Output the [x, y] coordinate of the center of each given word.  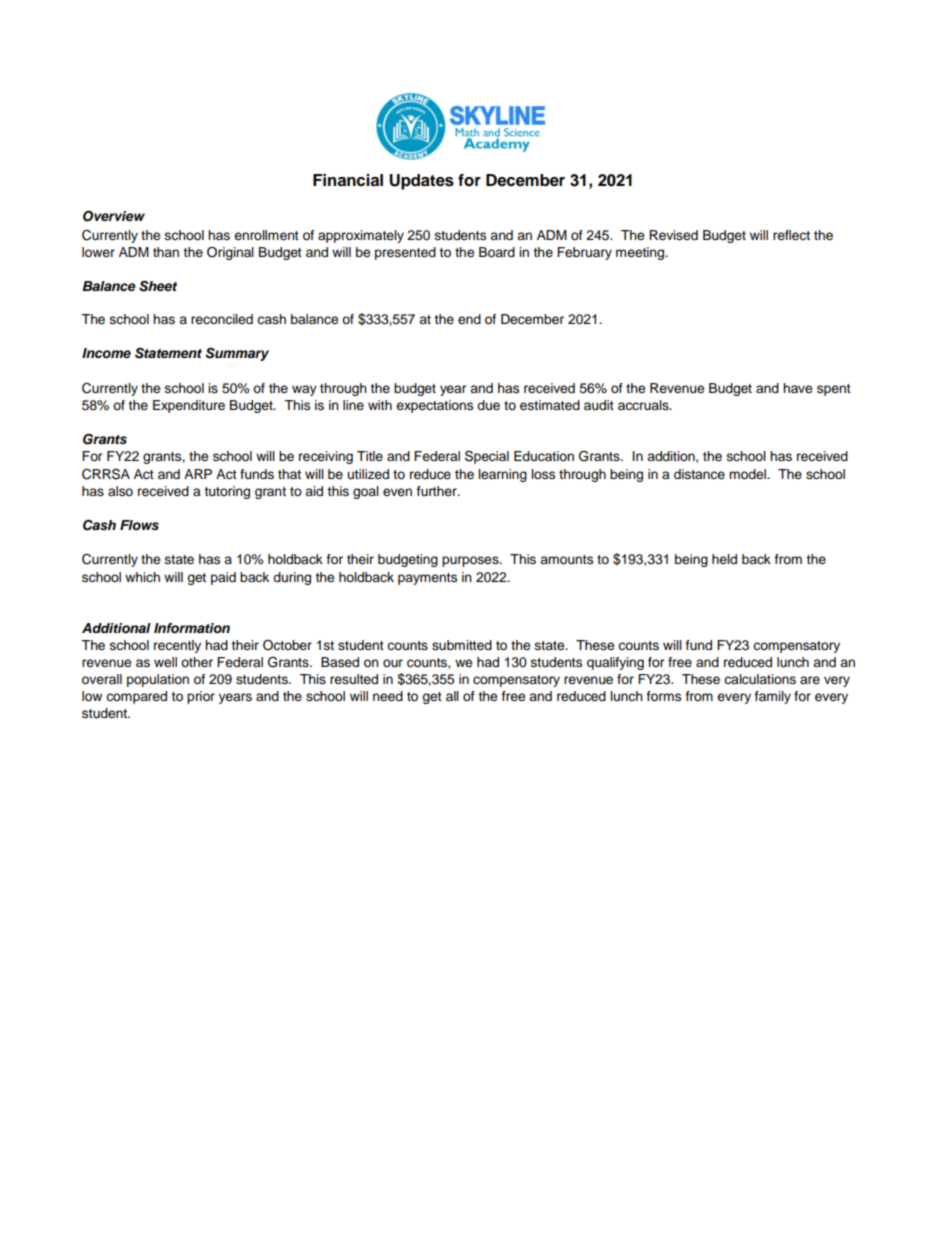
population [158, 680]
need [388, 696]
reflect [791, 235]
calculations [760, 679]
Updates [421, 182]
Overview [114, 216]
